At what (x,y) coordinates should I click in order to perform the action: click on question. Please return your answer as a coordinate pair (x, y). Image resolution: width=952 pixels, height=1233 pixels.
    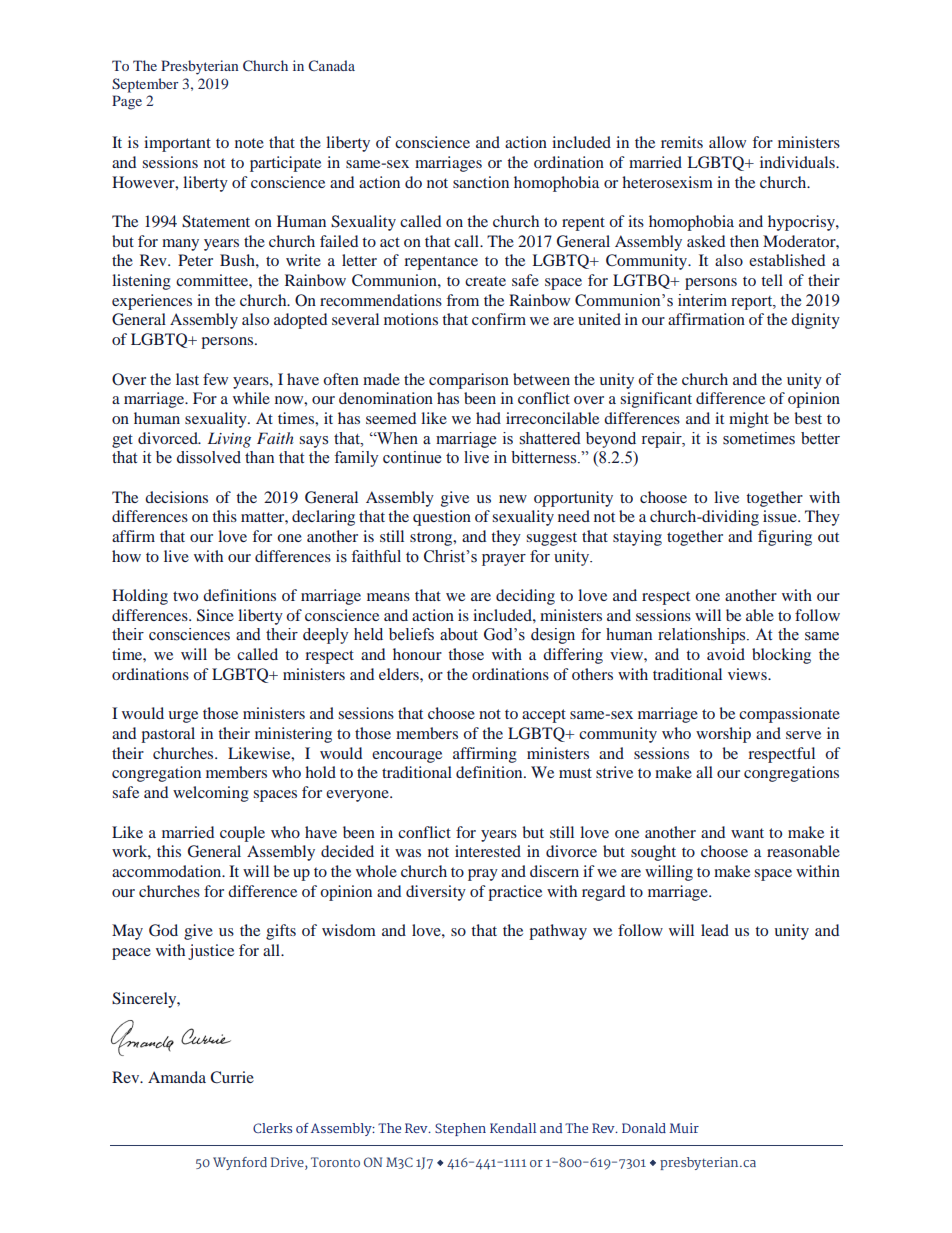
    Looking at the image, I should click on (442, 518).
